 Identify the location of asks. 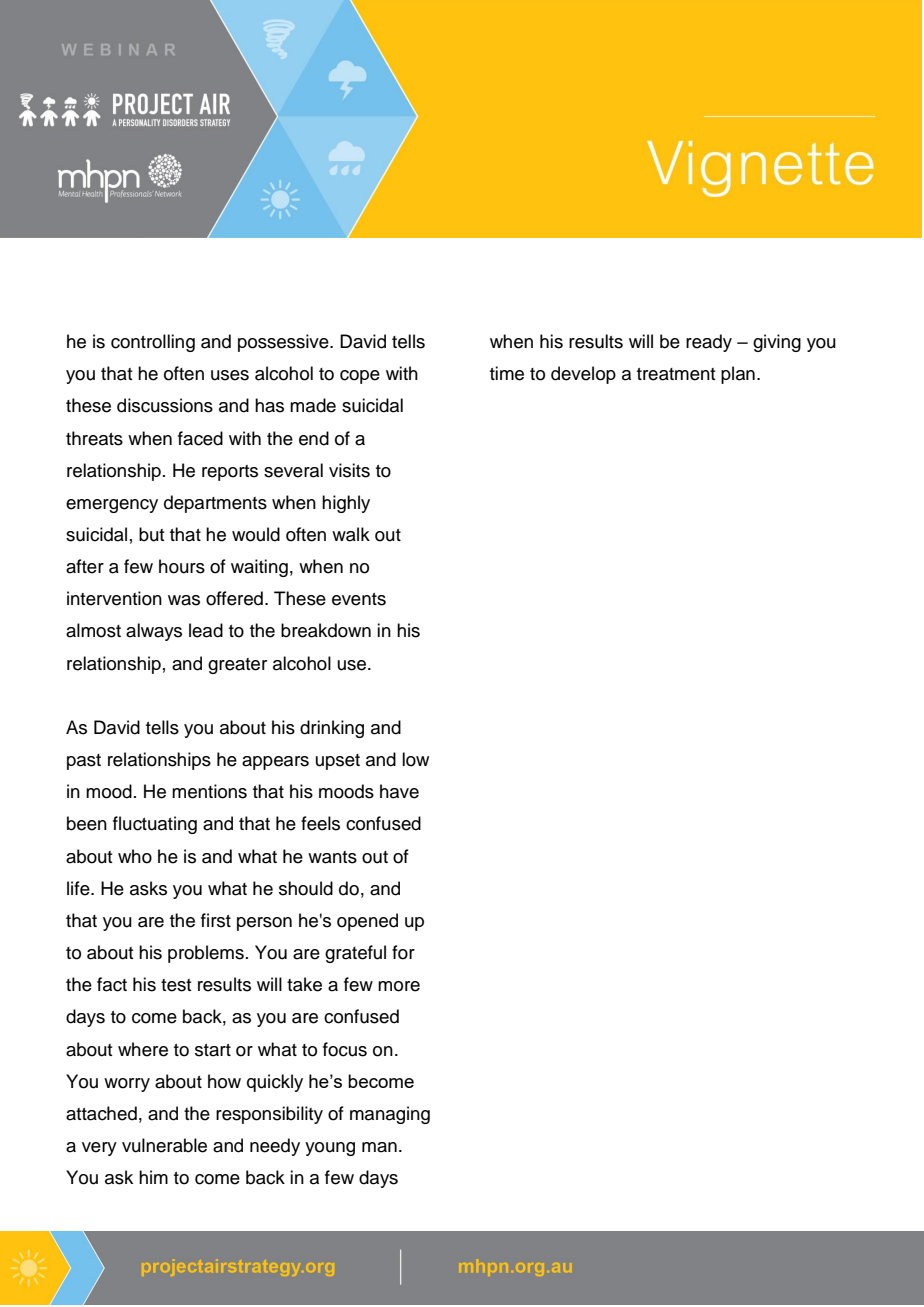
(148, 888).
